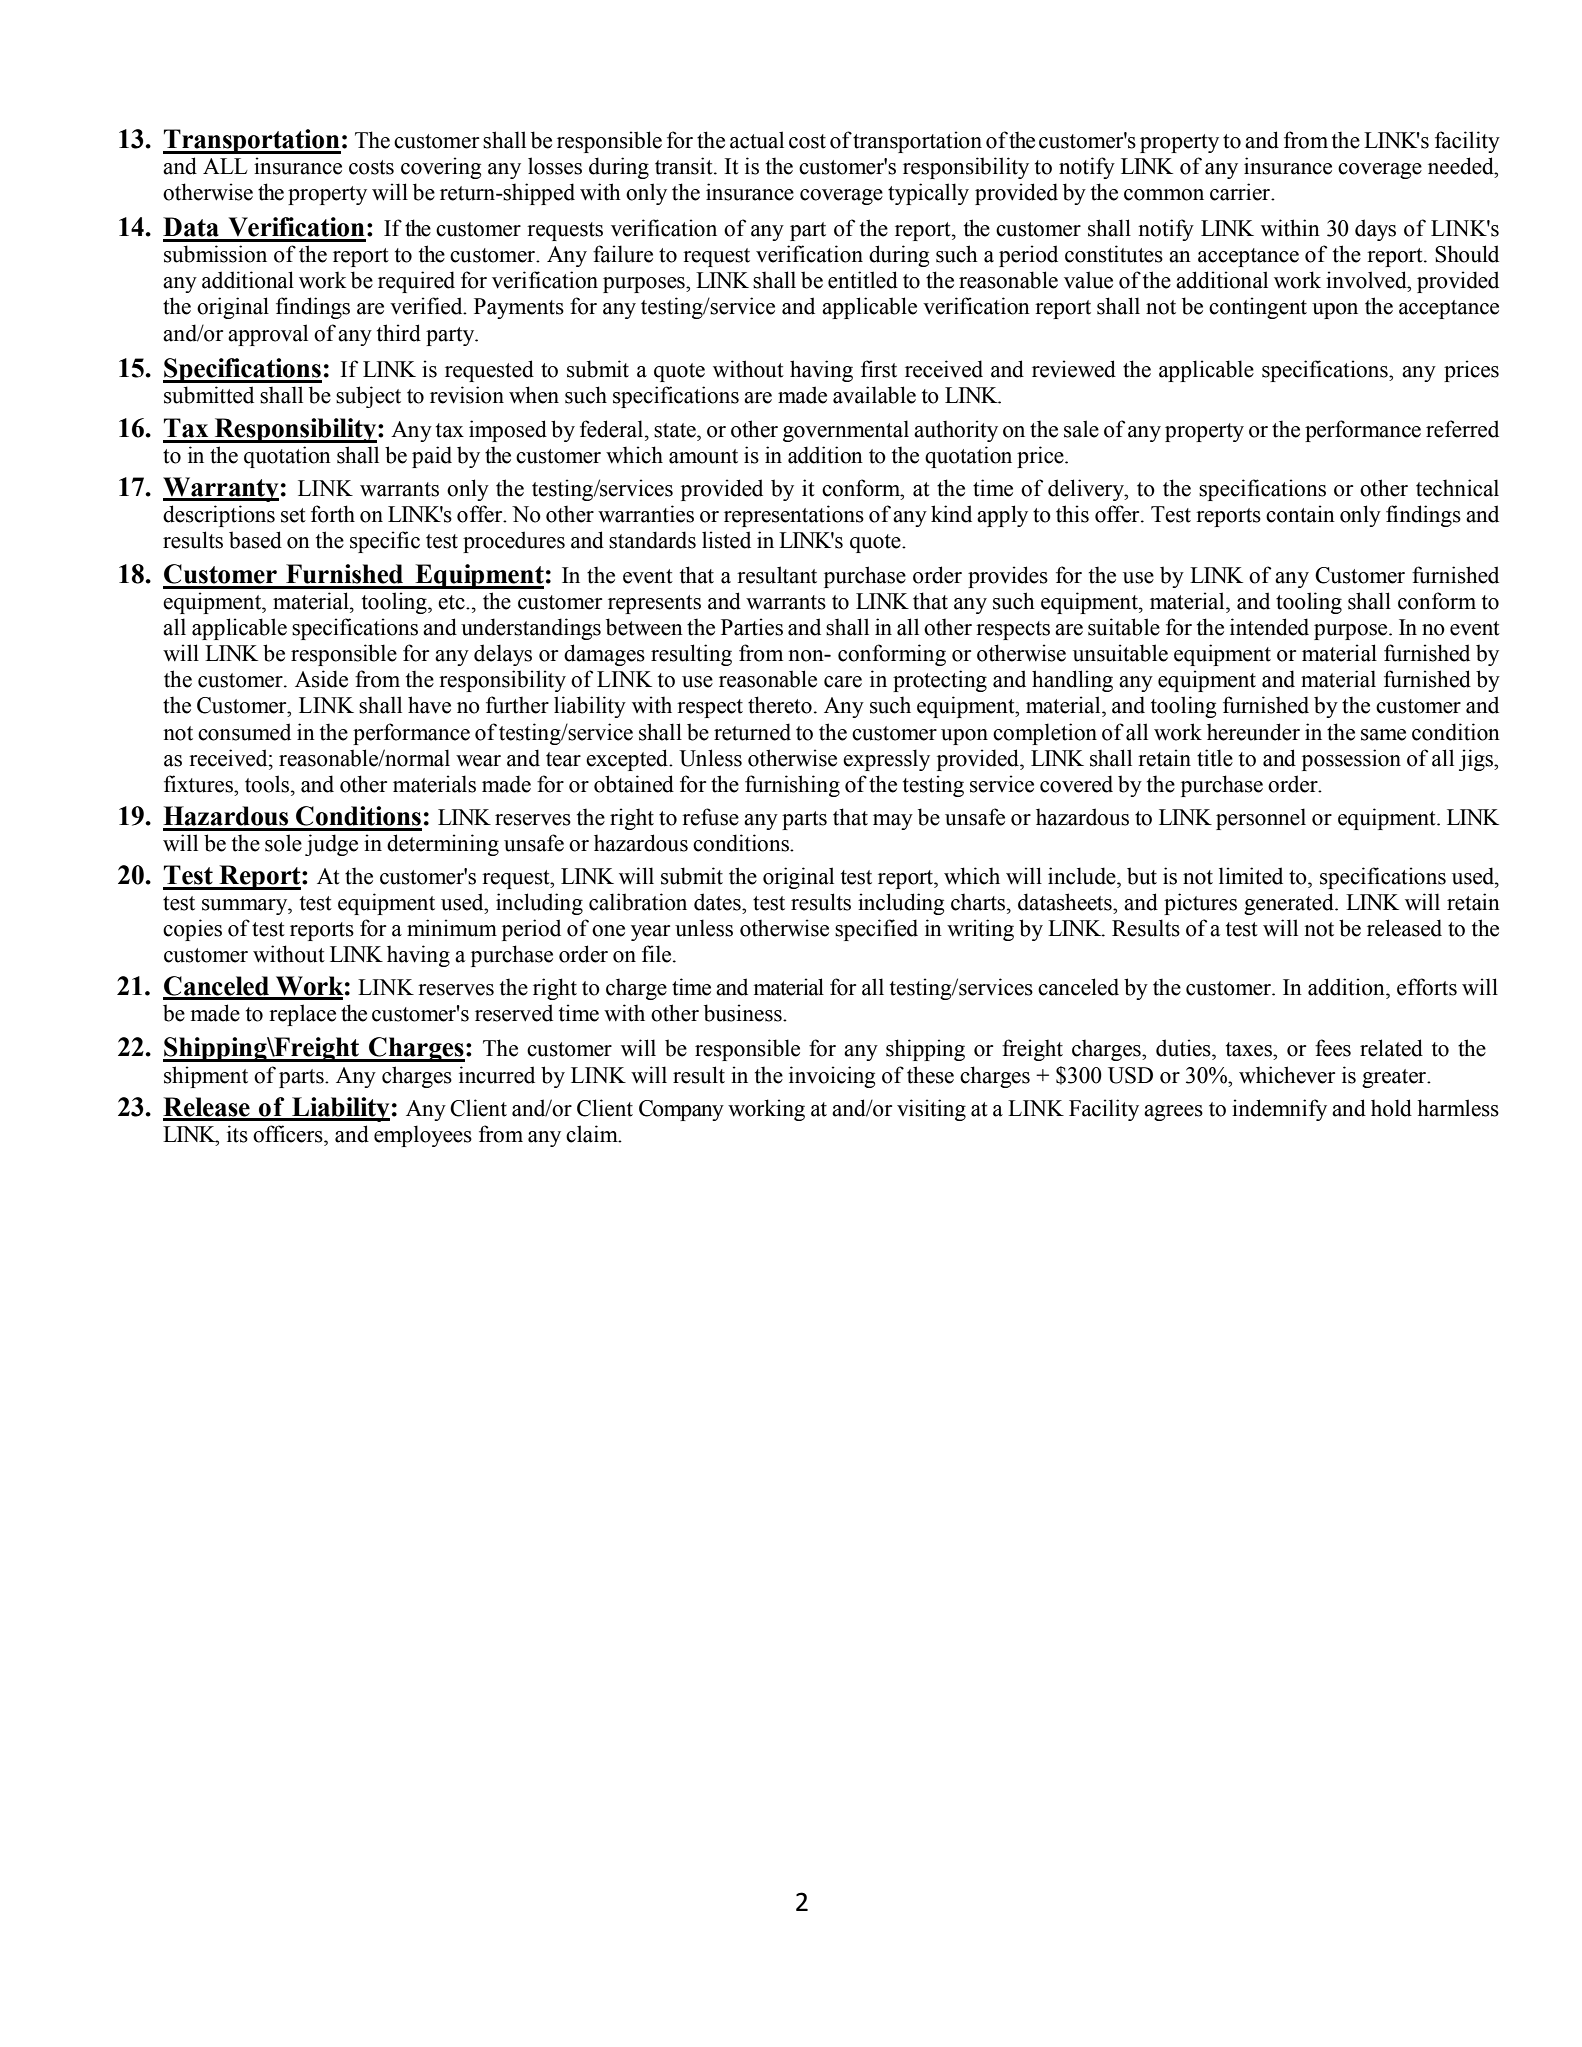 The height and width of the page is (2047, 1582). I want to click on actual, so click(757, 140).
